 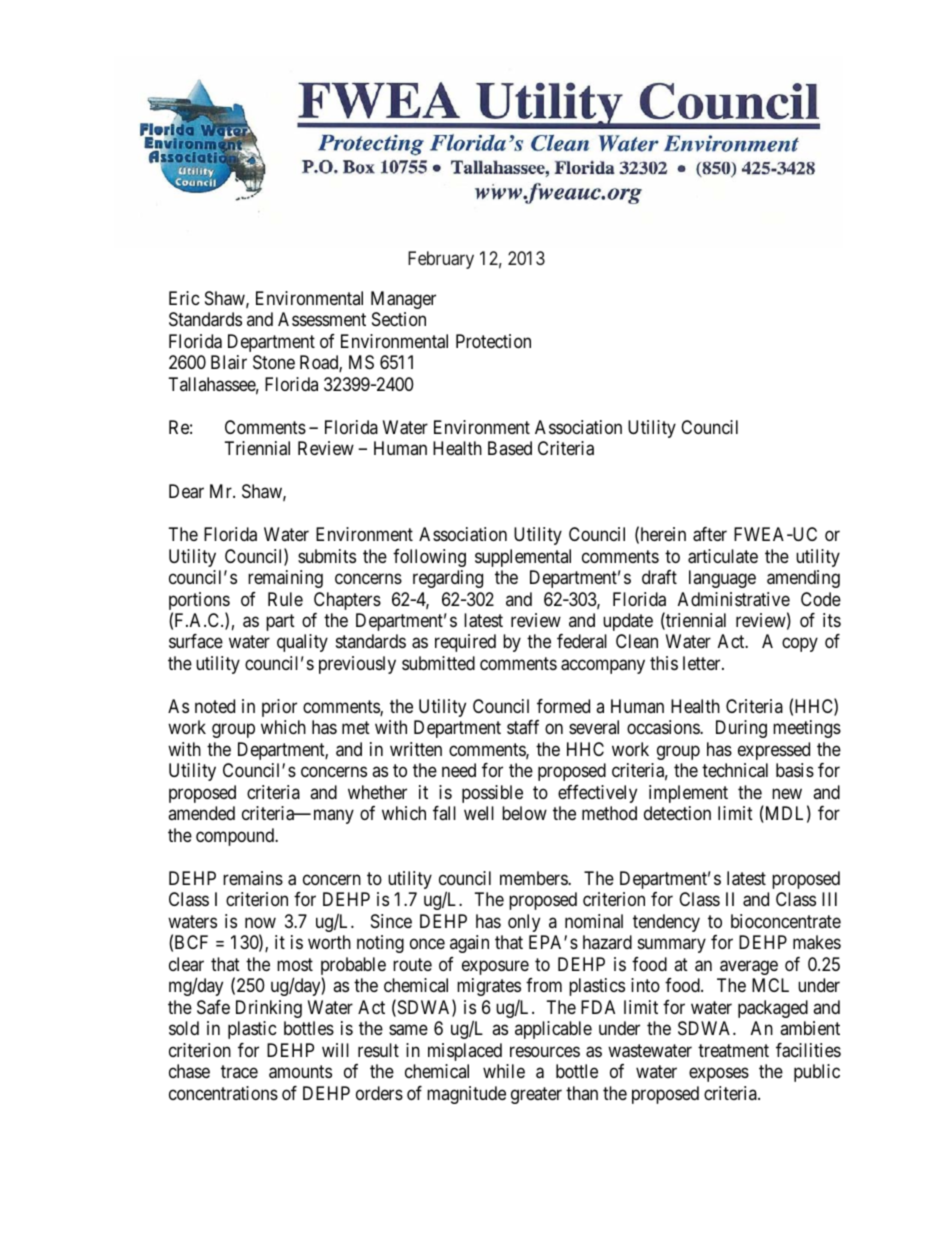 What do you see at coordinates (719, 1075) in the screenshot?
I see `exposes` at bounding box center [719, 1075].
